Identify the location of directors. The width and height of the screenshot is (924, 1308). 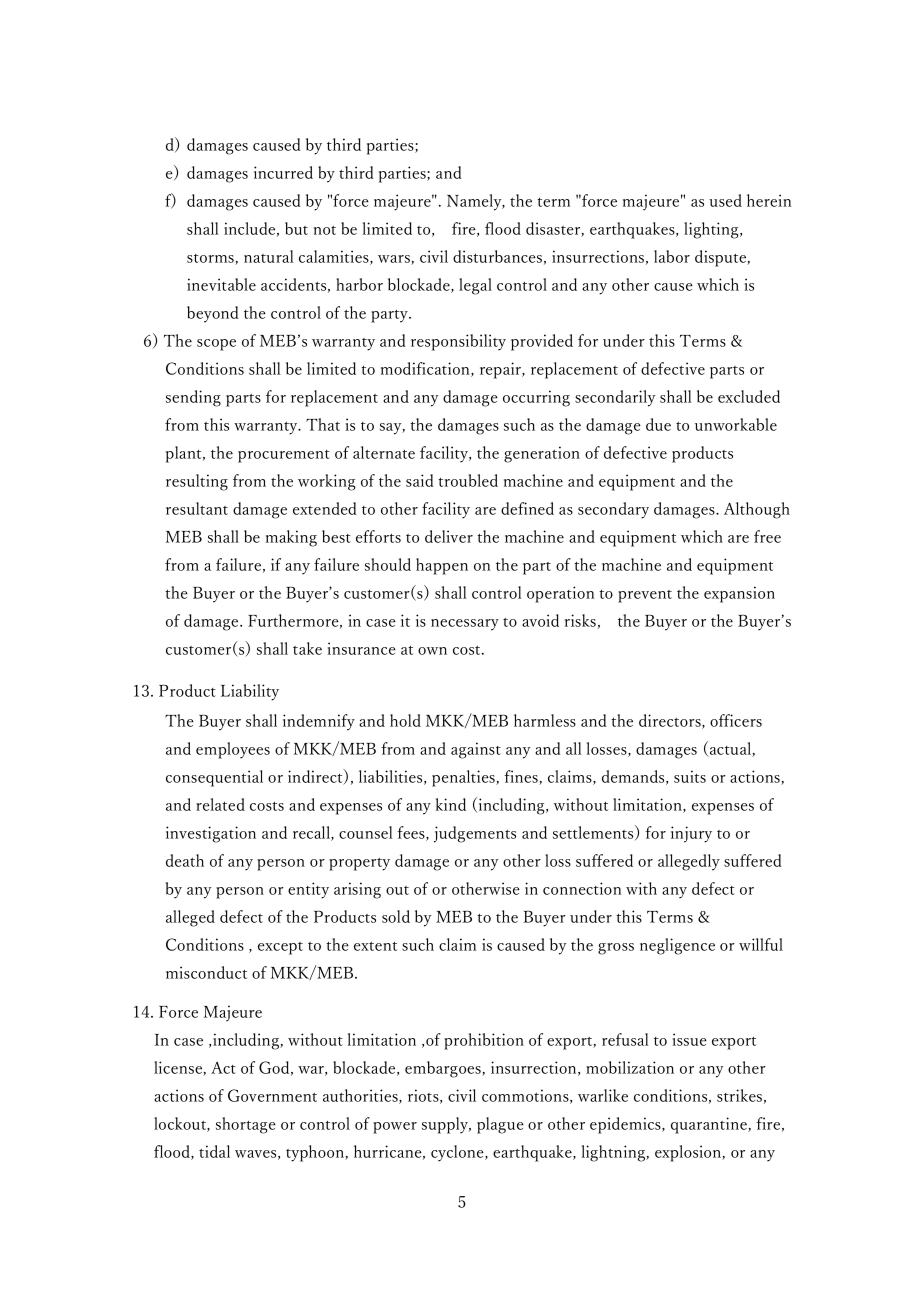
(671, 721).
